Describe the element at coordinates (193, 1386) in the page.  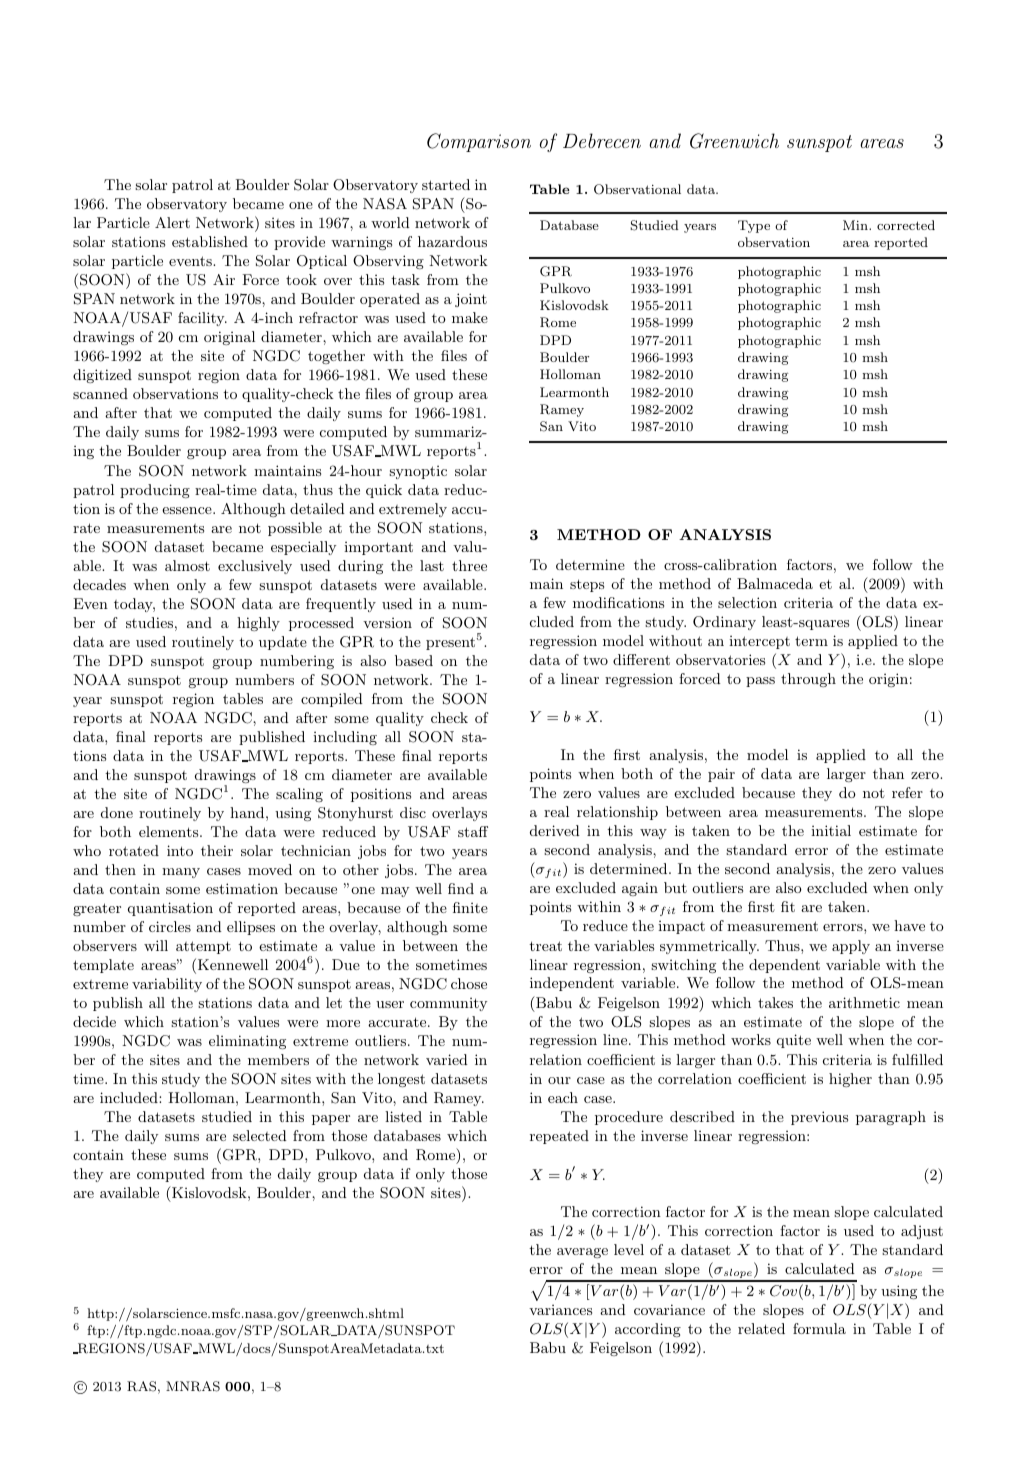
I see `MNRAS` at that location.
